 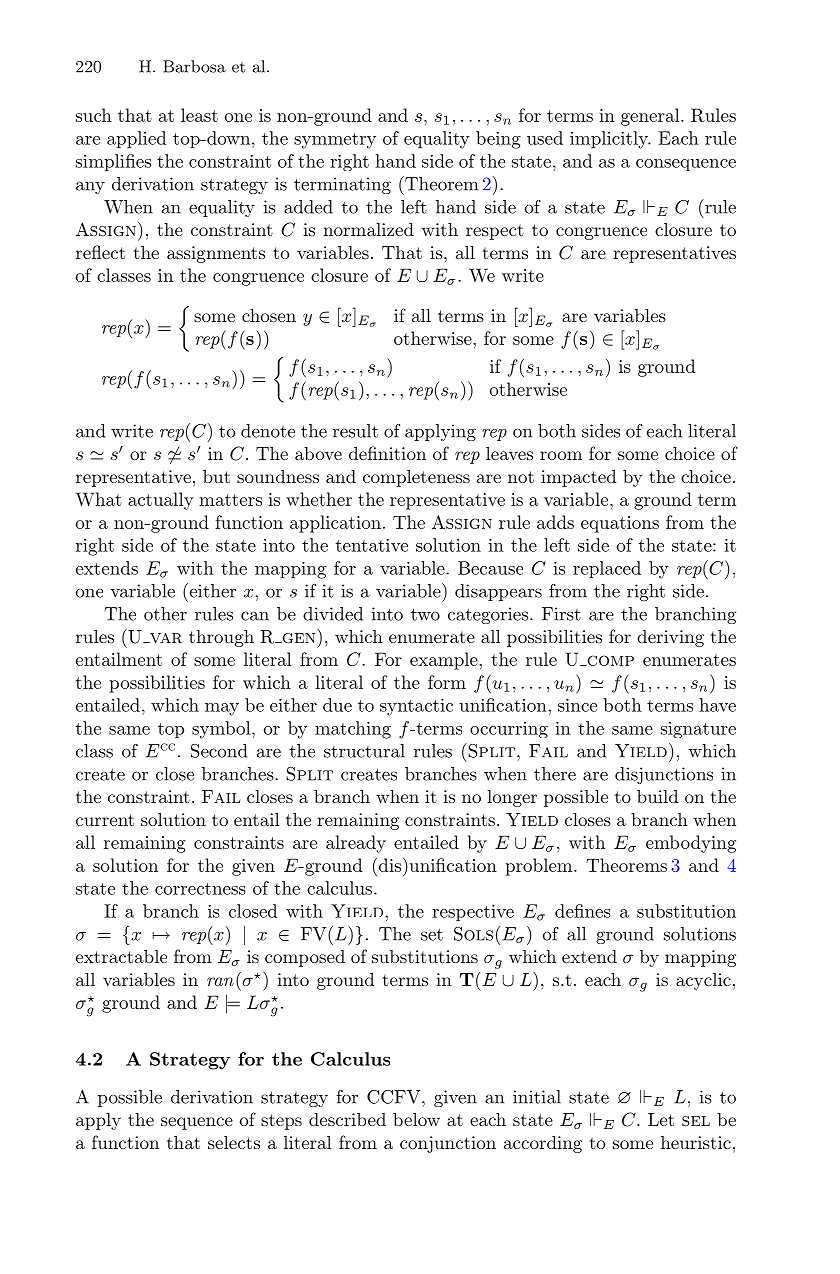 I want to click on symmetry, so click(x=335, y=141).
